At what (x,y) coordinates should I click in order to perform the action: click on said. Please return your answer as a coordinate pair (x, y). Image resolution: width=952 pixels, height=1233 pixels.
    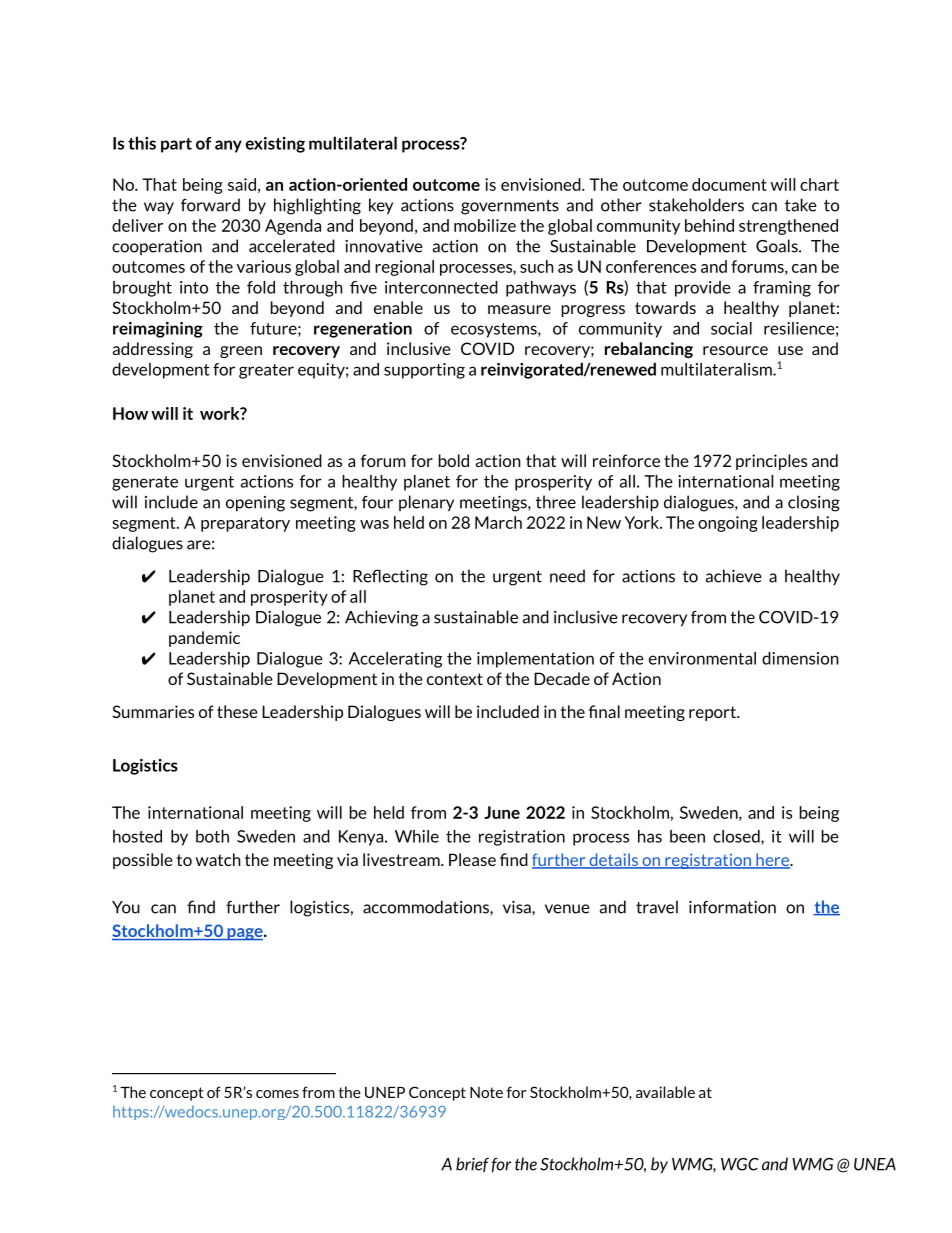
    Looking at the image, I should click on (242, 184).
